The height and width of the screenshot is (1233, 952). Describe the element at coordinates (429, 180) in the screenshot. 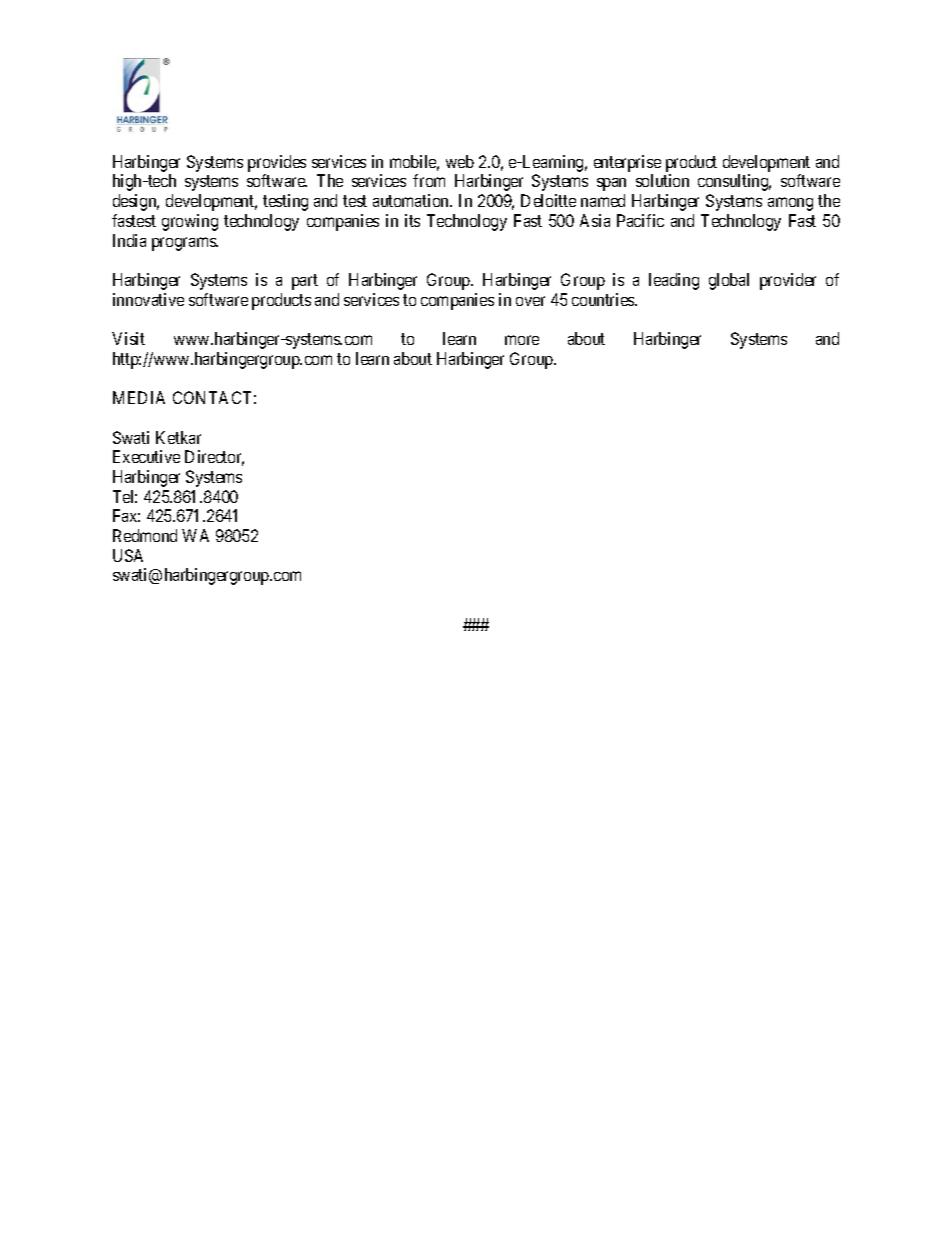

I see `from` at that location.
